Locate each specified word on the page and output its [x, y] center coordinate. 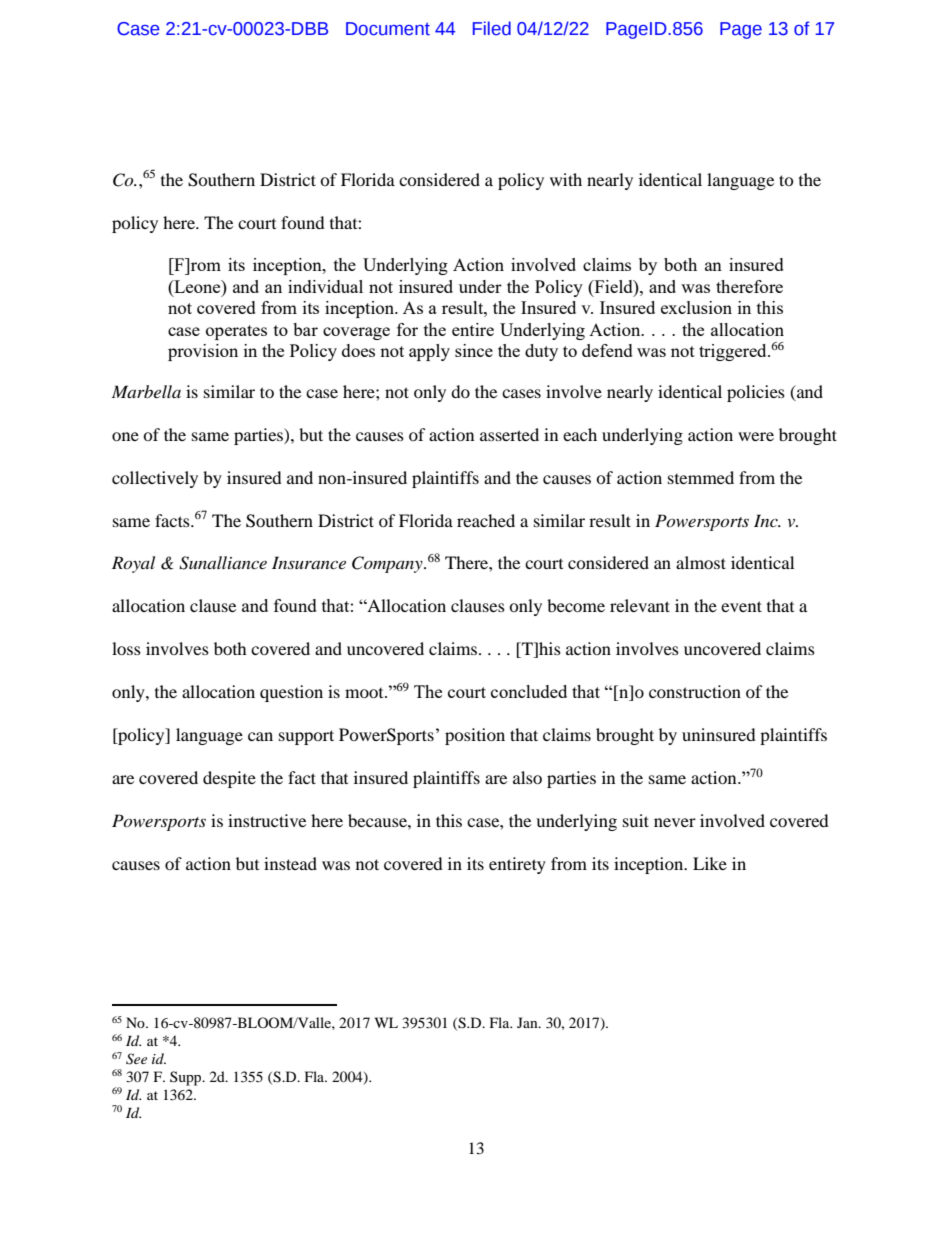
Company [388, 564]
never [675, 822]
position [475, 736]
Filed [492, 28]
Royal [133, 564]
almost [701, 562]
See [136, 1059]
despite [229, 779]
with [566, 179]
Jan [528, 1022]
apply [429, 352]
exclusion [696, 307]
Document [388, 29]
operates [236, 332]
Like [710, 863]
